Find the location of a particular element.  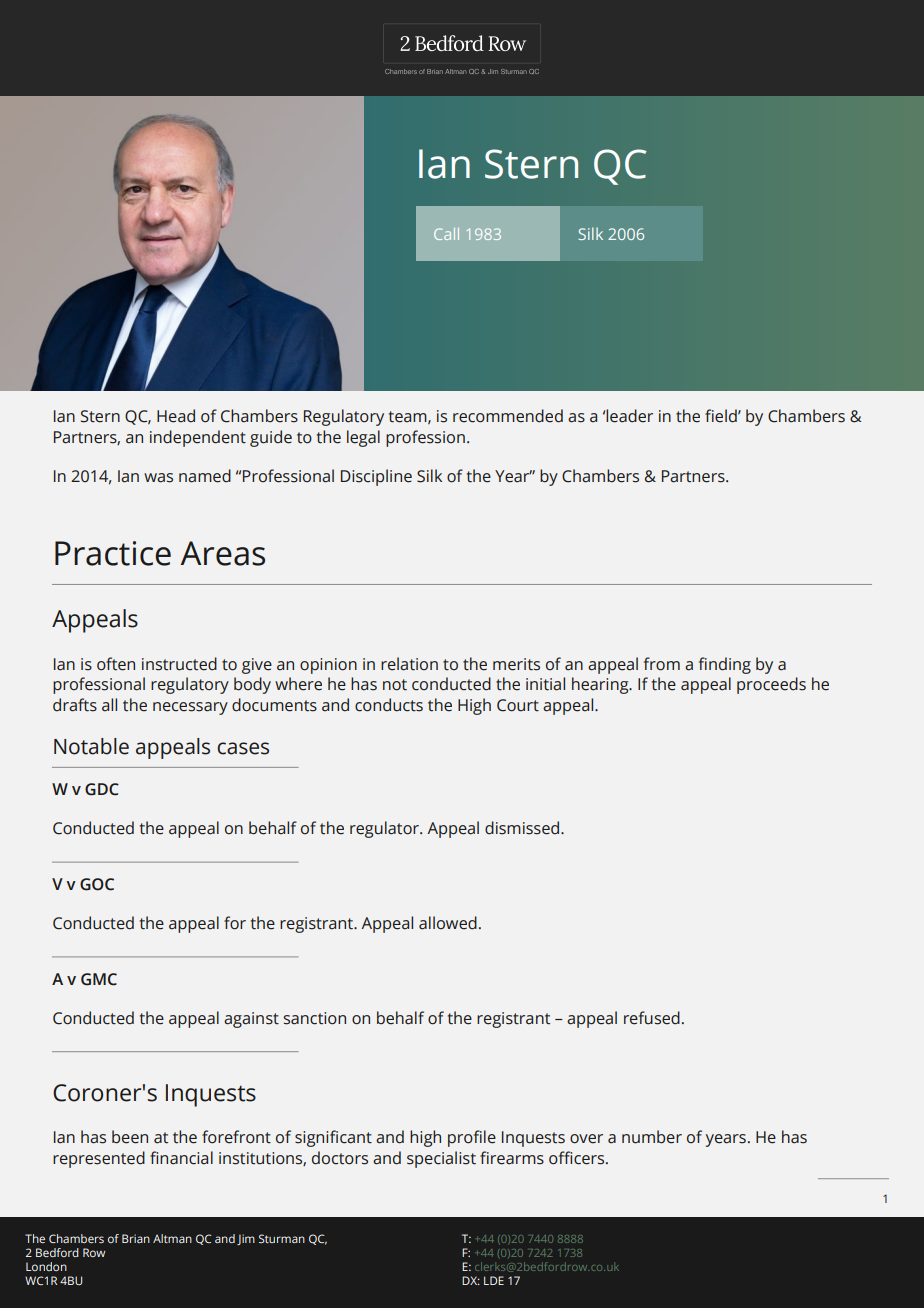

conducts is located at coordinates (389, 705).
